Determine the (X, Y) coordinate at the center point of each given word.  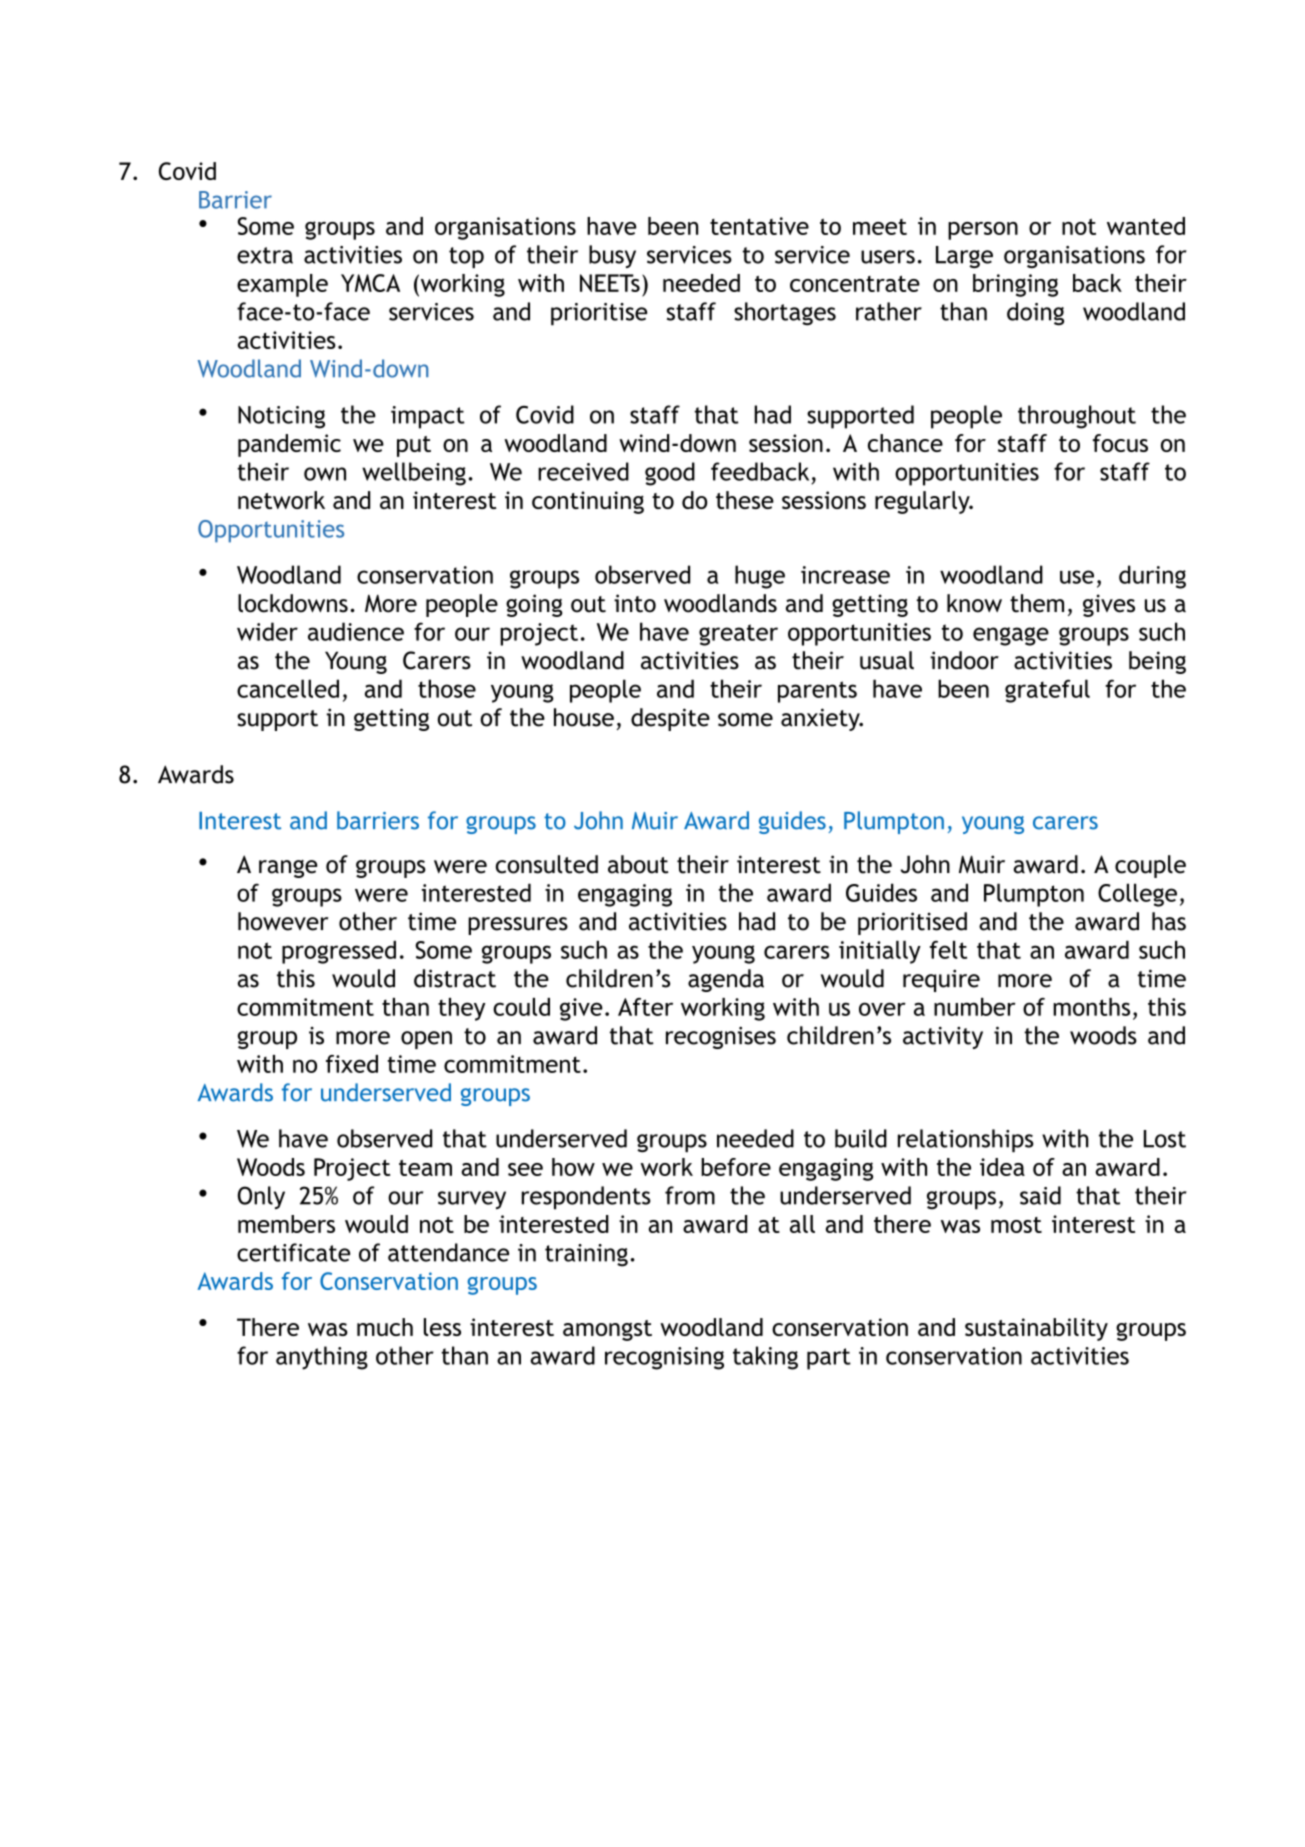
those (447, 688)
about (638, 864)
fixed (352, 1064)
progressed (339, 952)
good (670, 474)
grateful (1047, 691)
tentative (759, 226)
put (414, 446)
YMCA (370, 283)
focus (1120, 443)
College (1137, 895)
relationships (966, 1141)
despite (670, 719)
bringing (1015, 285)
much (385, 1327)
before (736, 1167)
